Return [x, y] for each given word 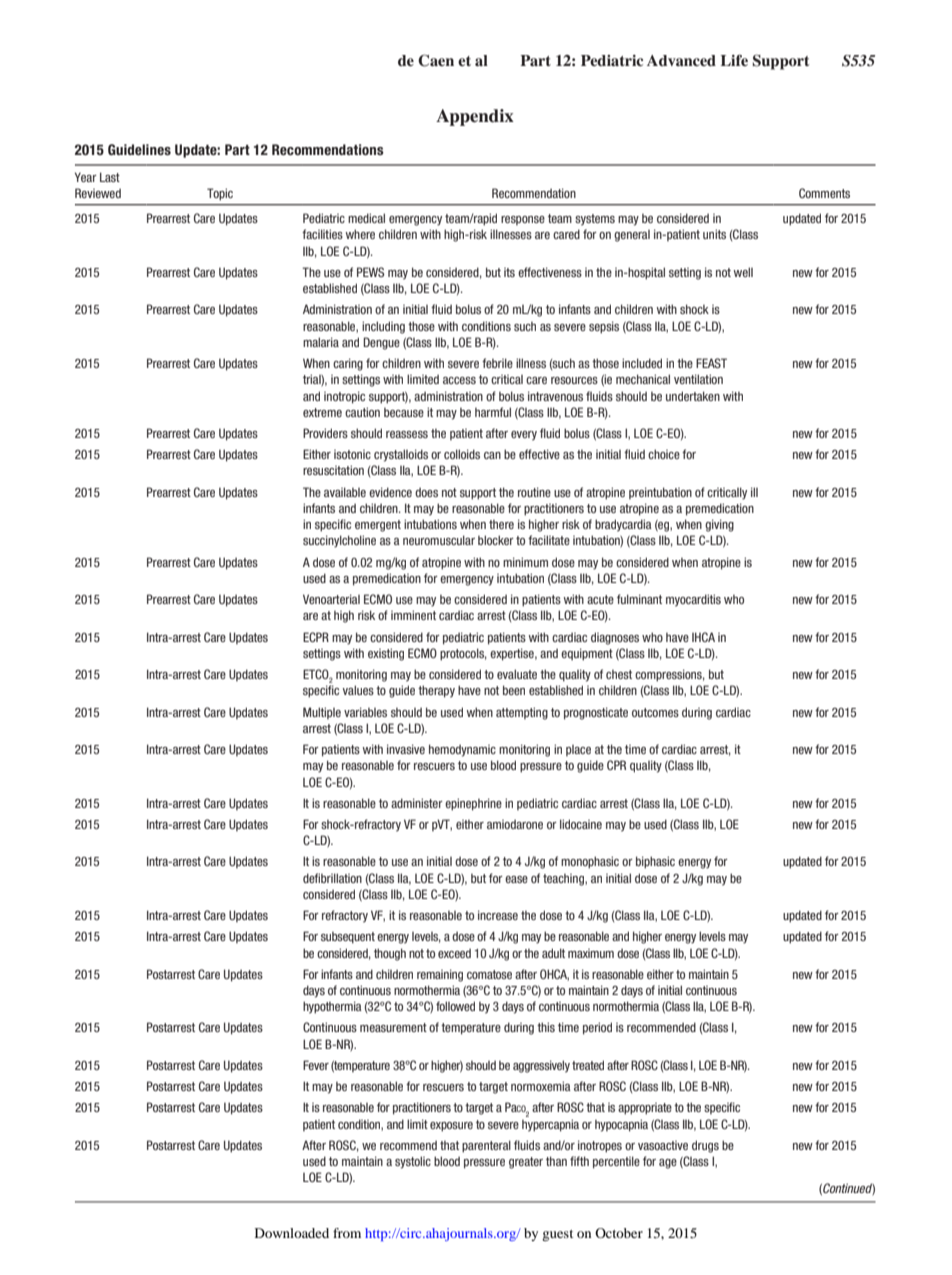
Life [734, 60]
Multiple [322, 713]
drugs [705, 1146]
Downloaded [292, 1233]
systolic [413, 1162]
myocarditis [693, 600]
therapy [436, 691]
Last [110, 177]
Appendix [475, 117]
